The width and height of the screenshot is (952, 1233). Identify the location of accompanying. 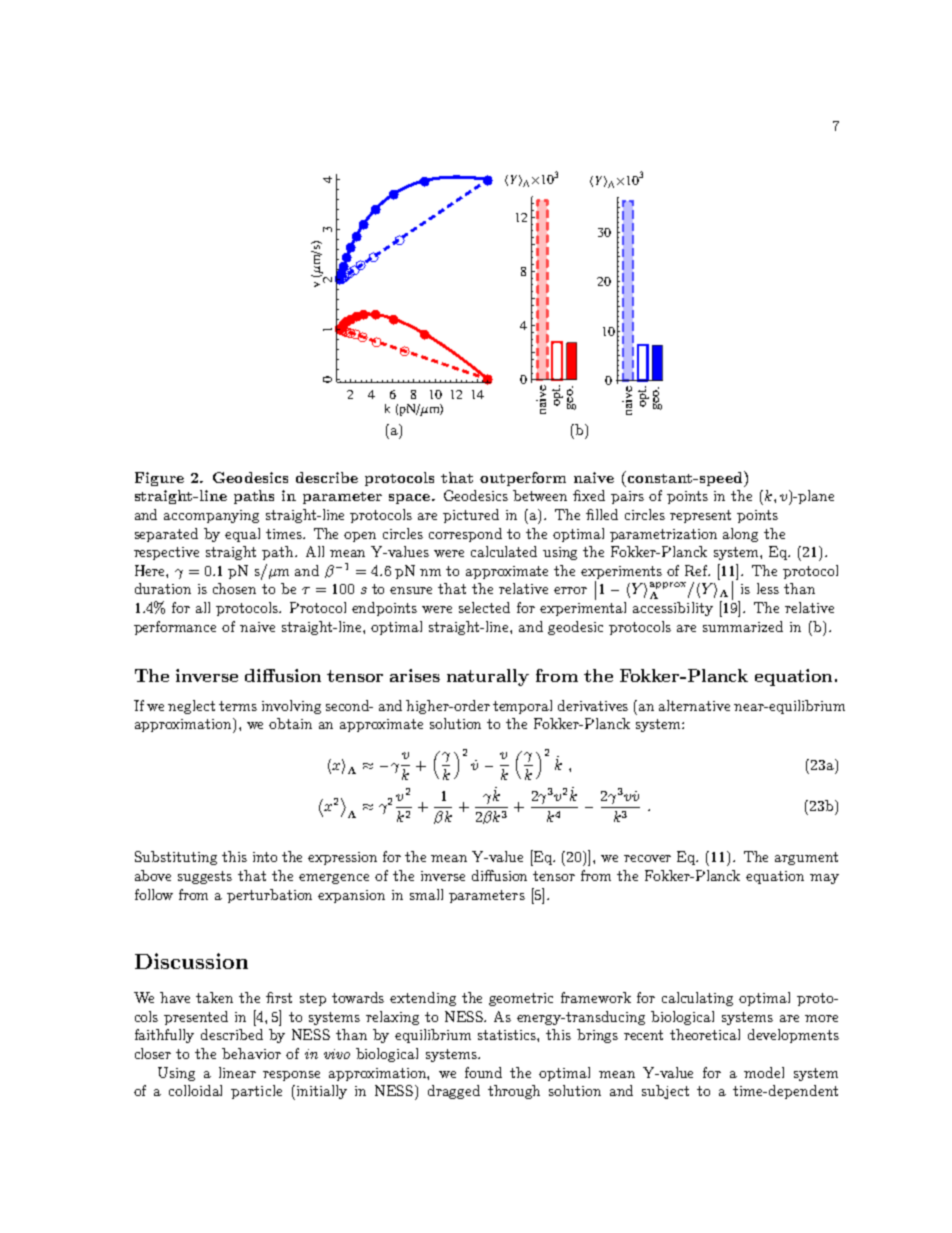
(211, 516).
